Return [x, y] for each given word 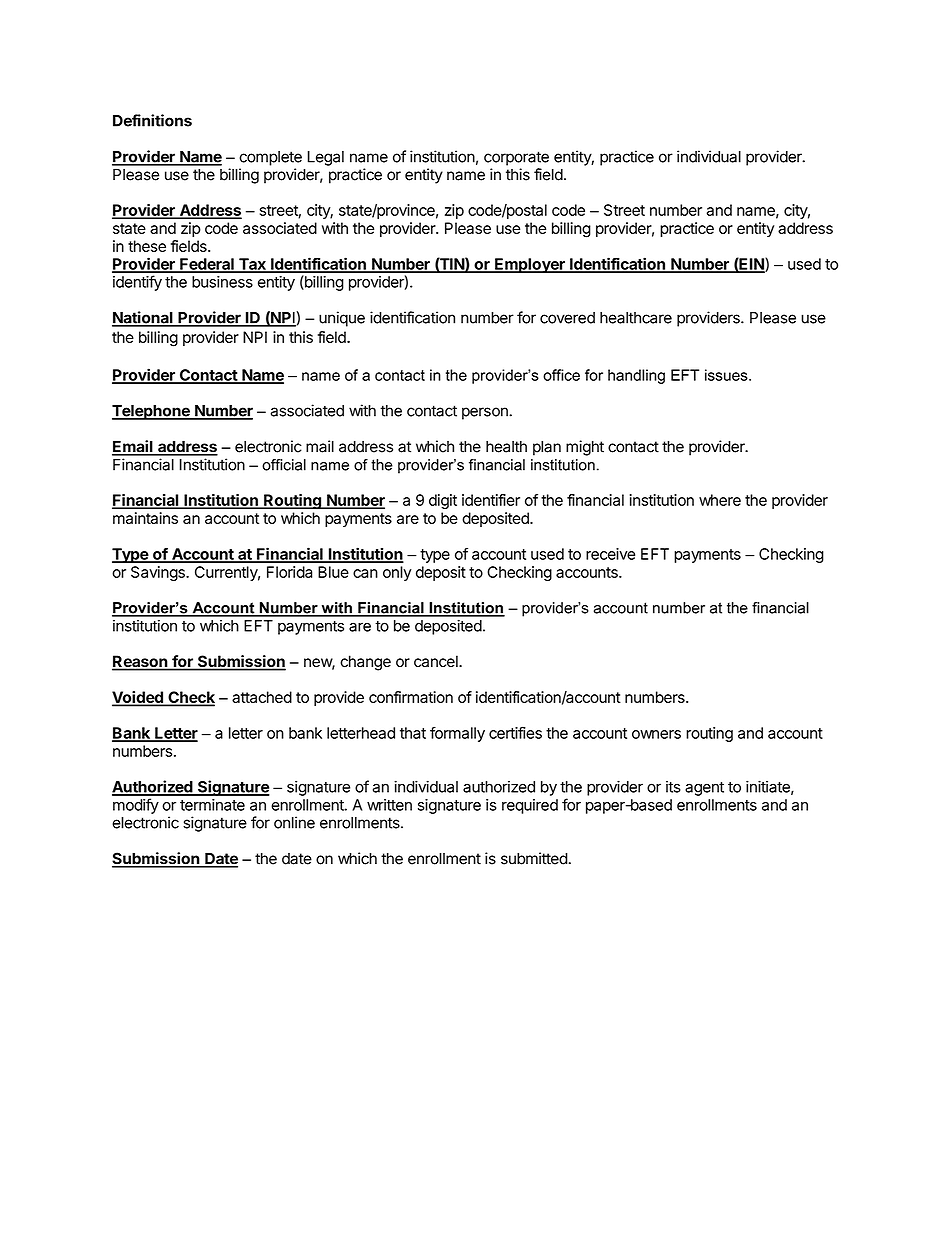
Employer [530, 265]
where [720, 500]
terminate [212, 805]
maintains [145, 518]
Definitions [152, 120]
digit [443, 501]
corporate [516, 158]
